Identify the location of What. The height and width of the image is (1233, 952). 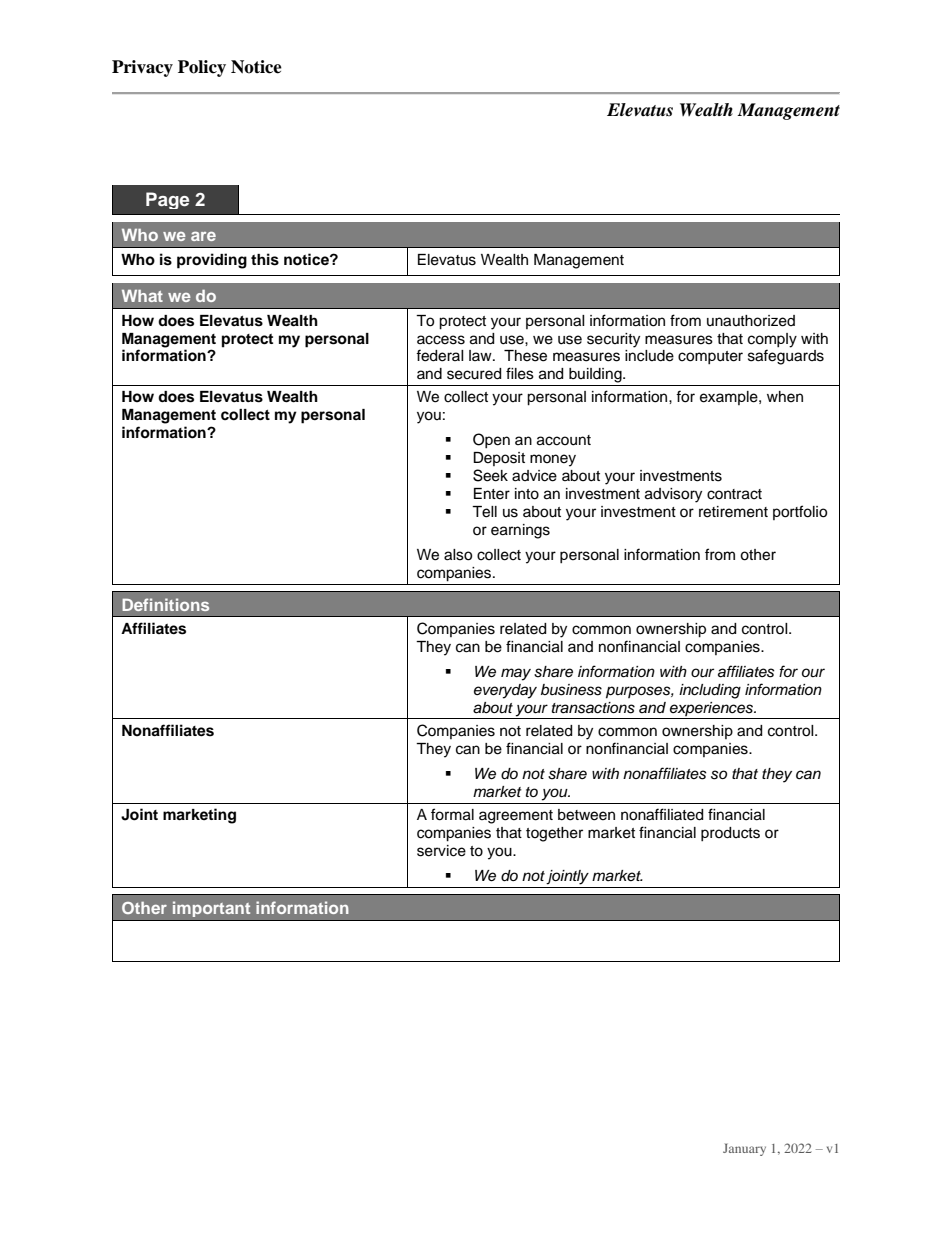
(142, 296).
